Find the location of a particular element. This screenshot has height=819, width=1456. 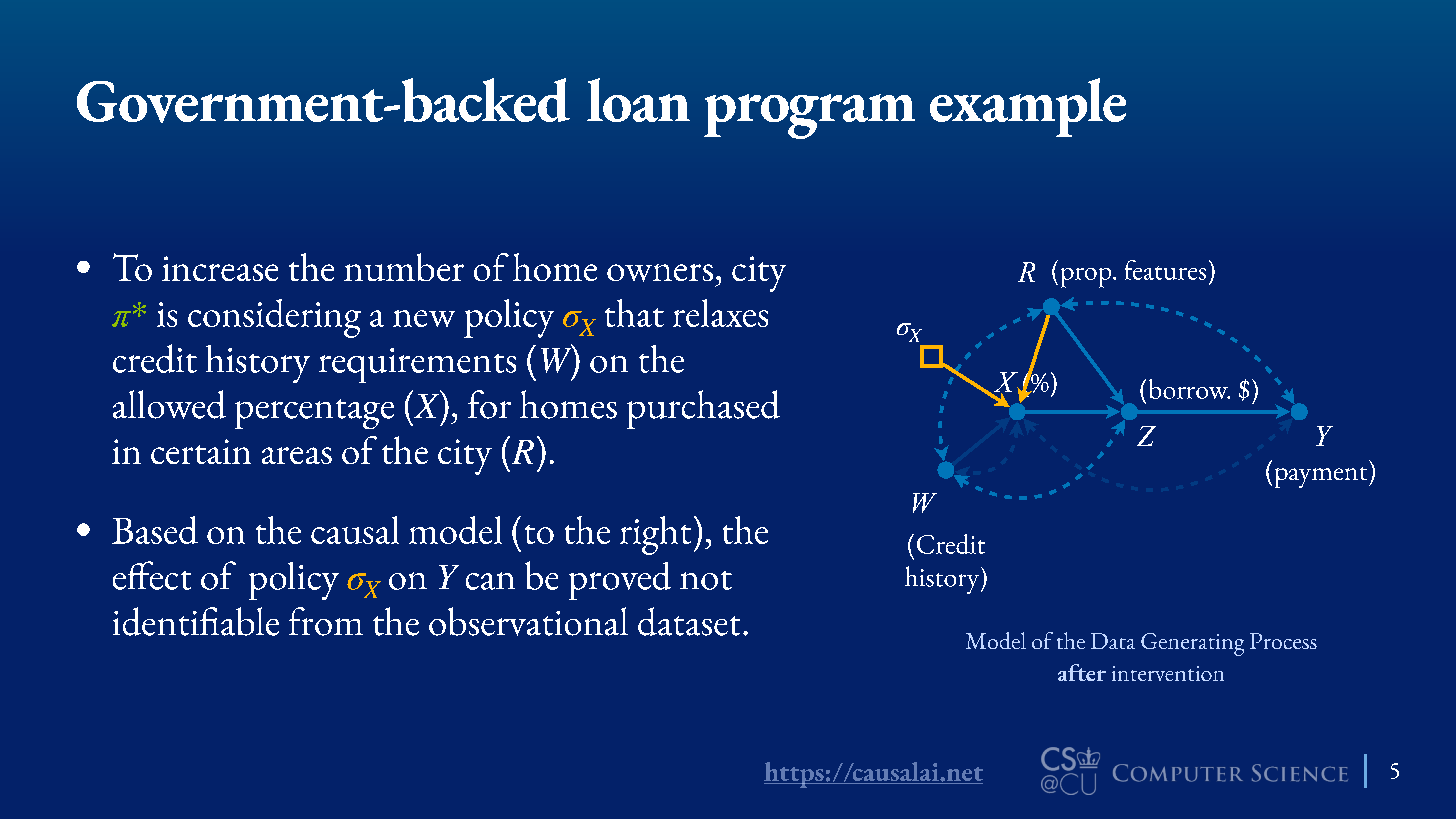

purchased is located at coordinates (703, 409).
